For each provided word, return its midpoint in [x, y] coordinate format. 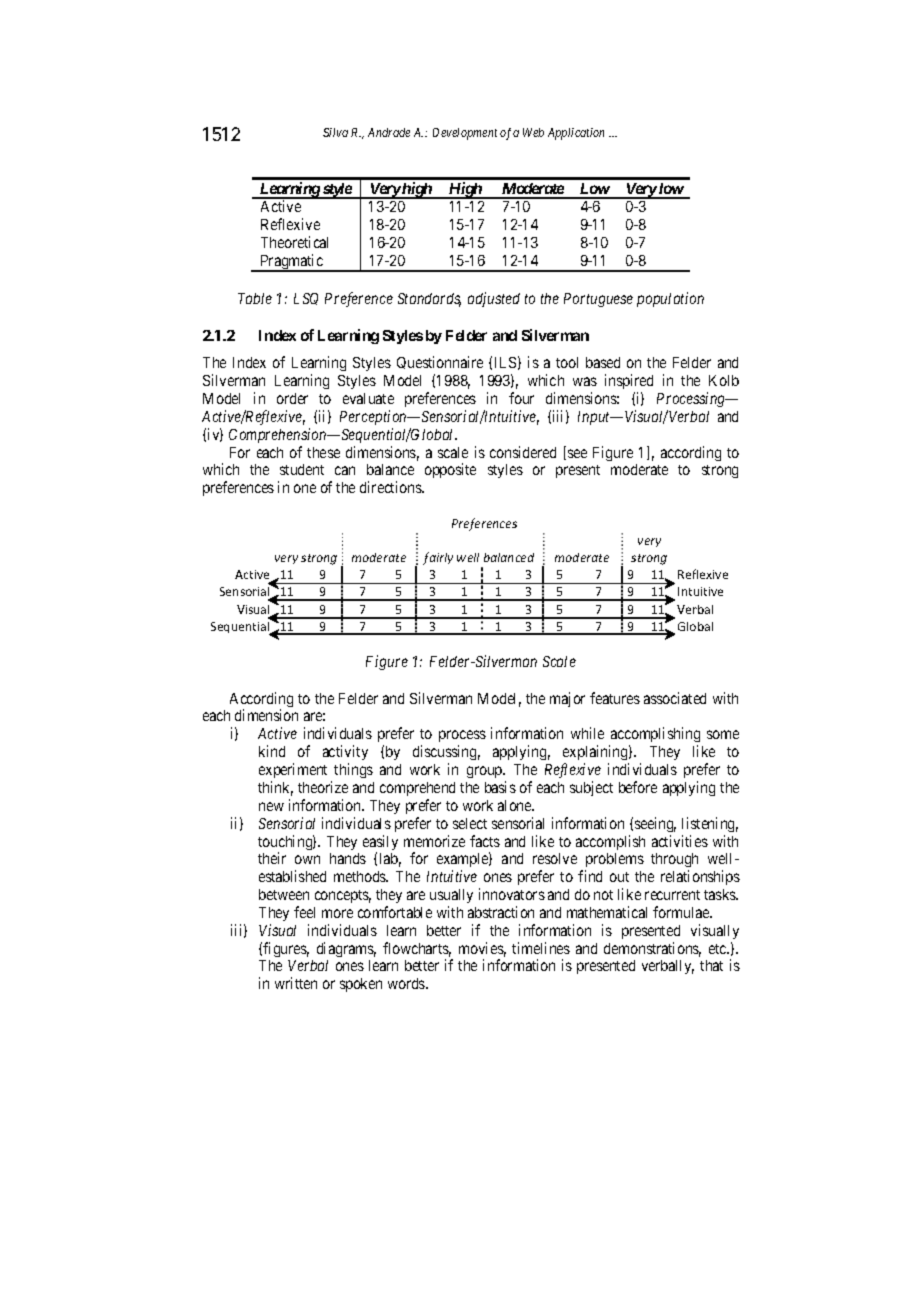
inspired [629, 381]
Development [465, 134]
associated [675, 698]
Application [576, 134]
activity [345, 752]
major [567, 699]
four [521, 398]
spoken [361, 985]
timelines [541, 948]
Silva [335, 132]
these [323, 452]
